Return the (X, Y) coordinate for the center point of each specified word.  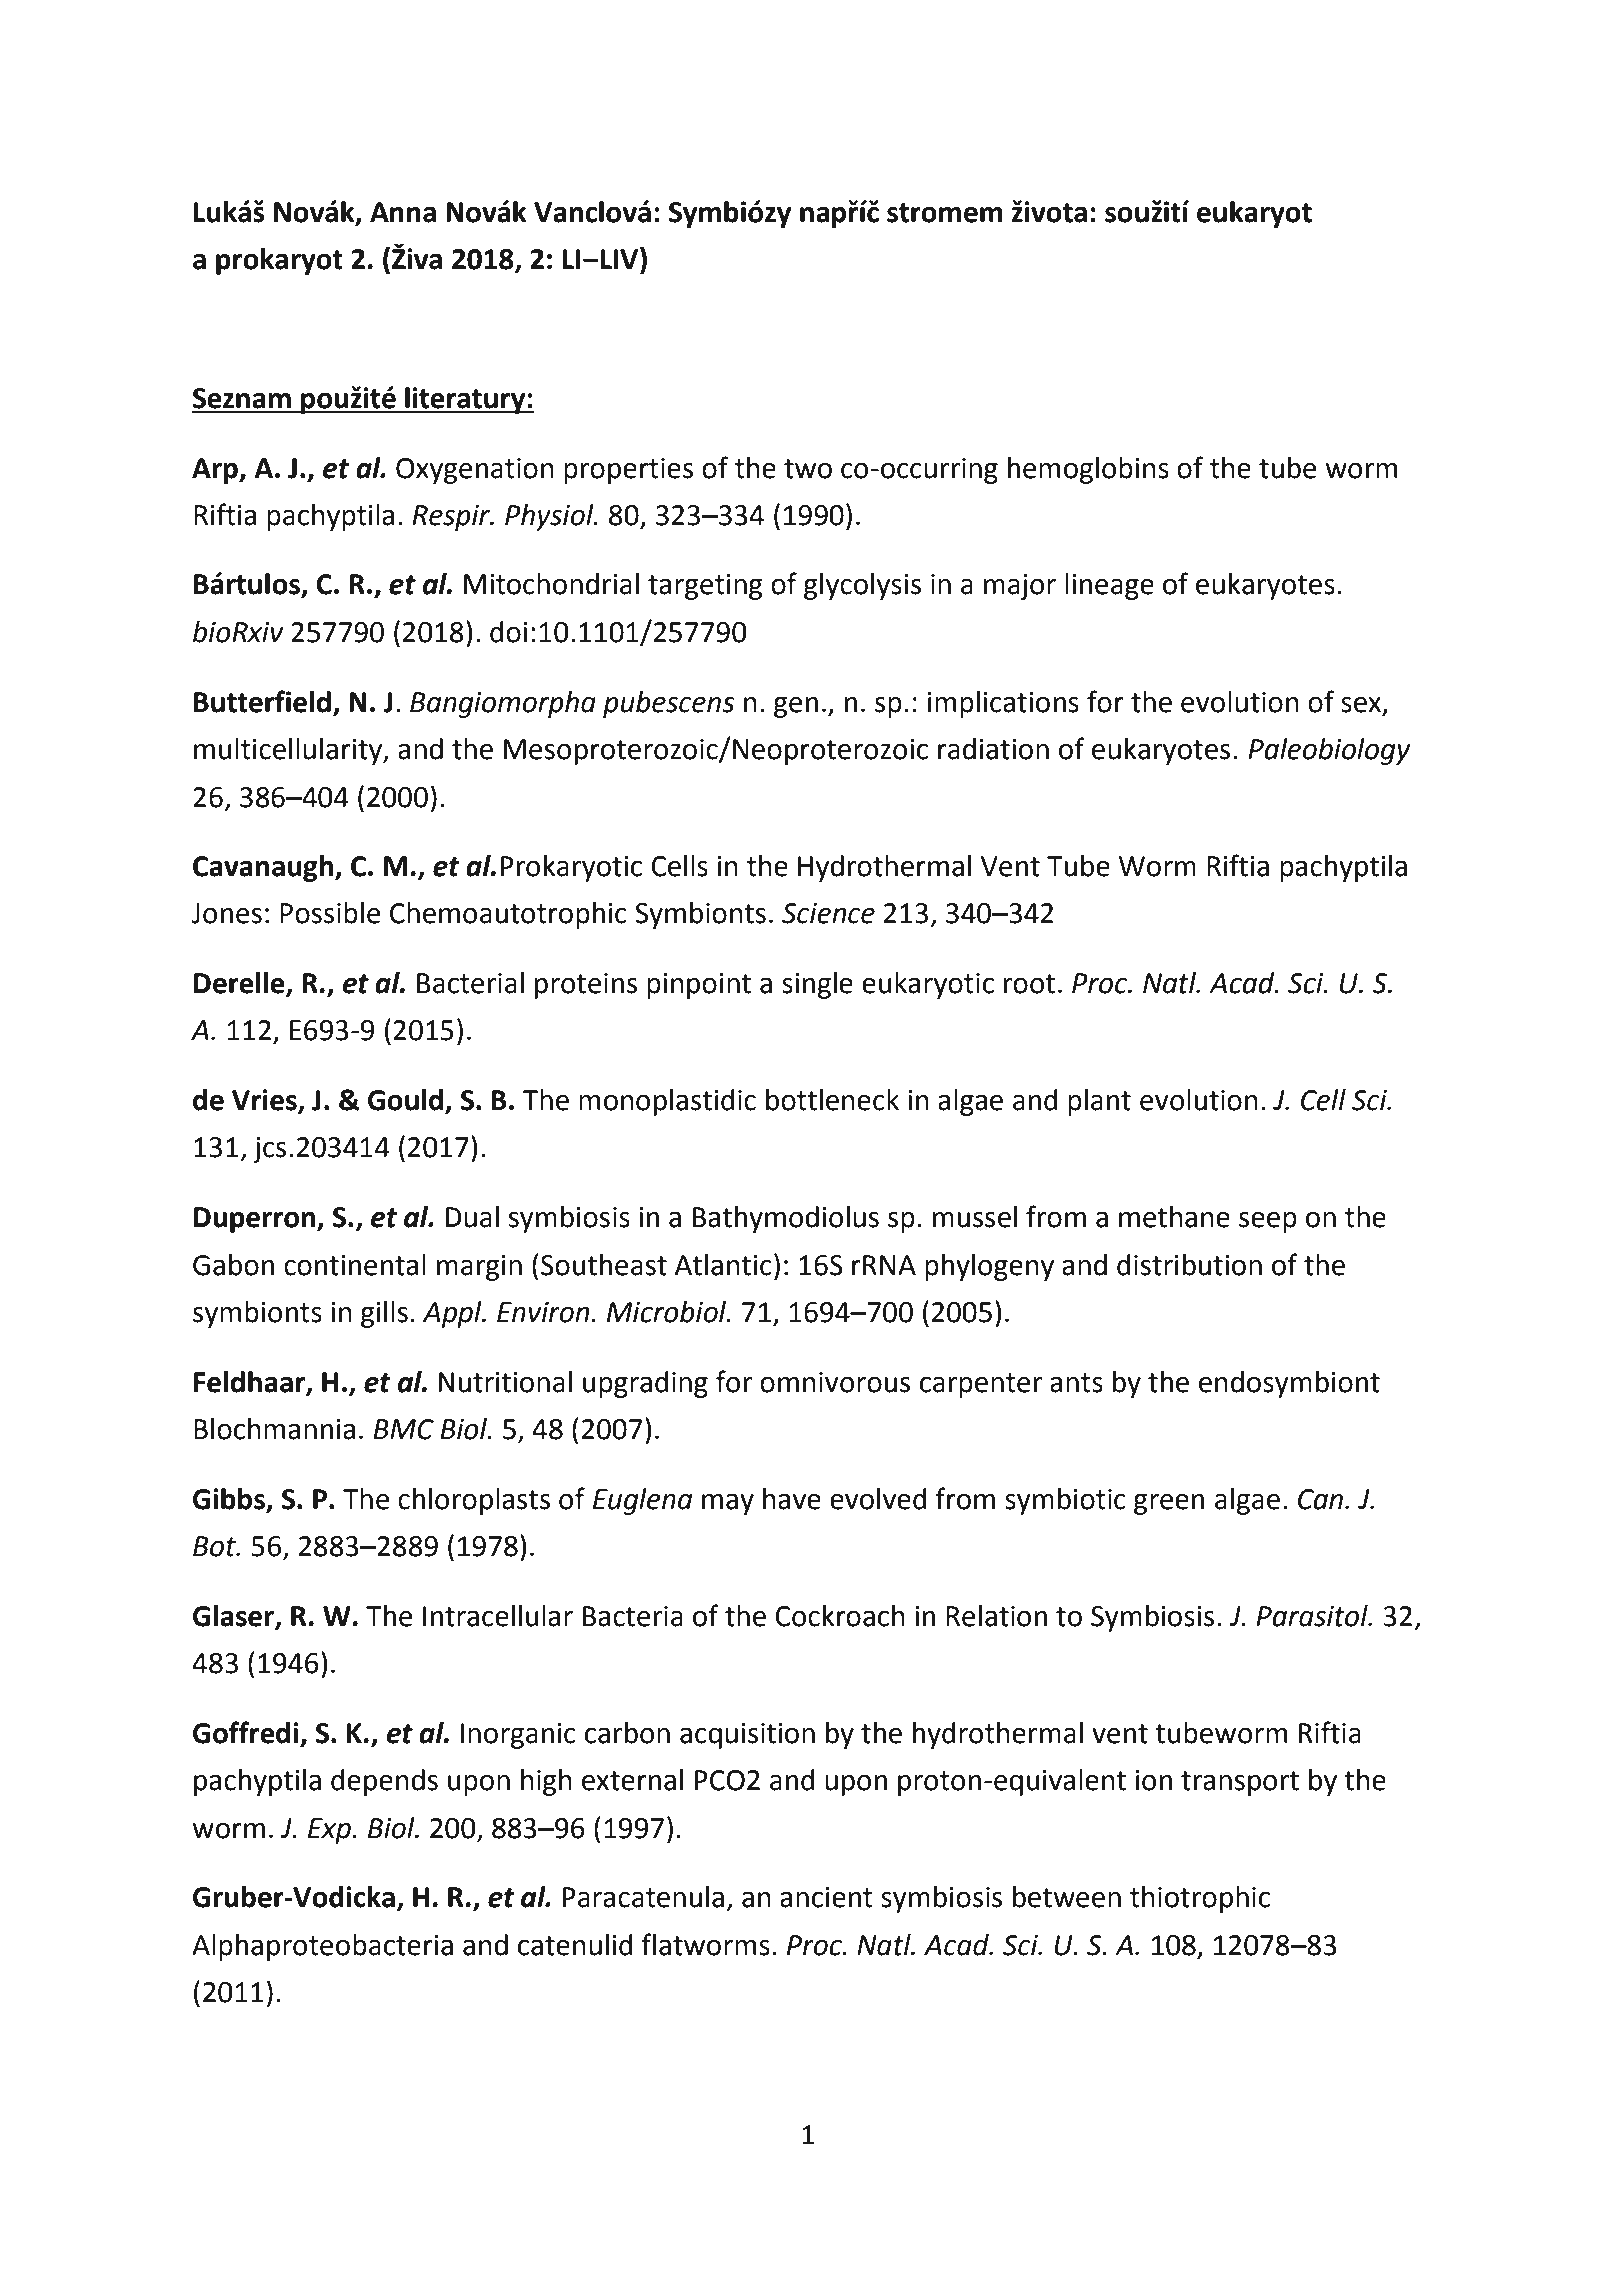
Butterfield (262, 701)
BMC (403, 1429)
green (1169, 1504)
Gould (405, 1100)
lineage (1109, 586)
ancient (826, 1897)
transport (1240, 1783)
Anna (403, 212)
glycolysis (862, 586)
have (792, 1499)
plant (1099, 1102)
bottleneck (832, 1100)
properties (628, 471)
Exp (330, 1831)
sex (1361, 705)
